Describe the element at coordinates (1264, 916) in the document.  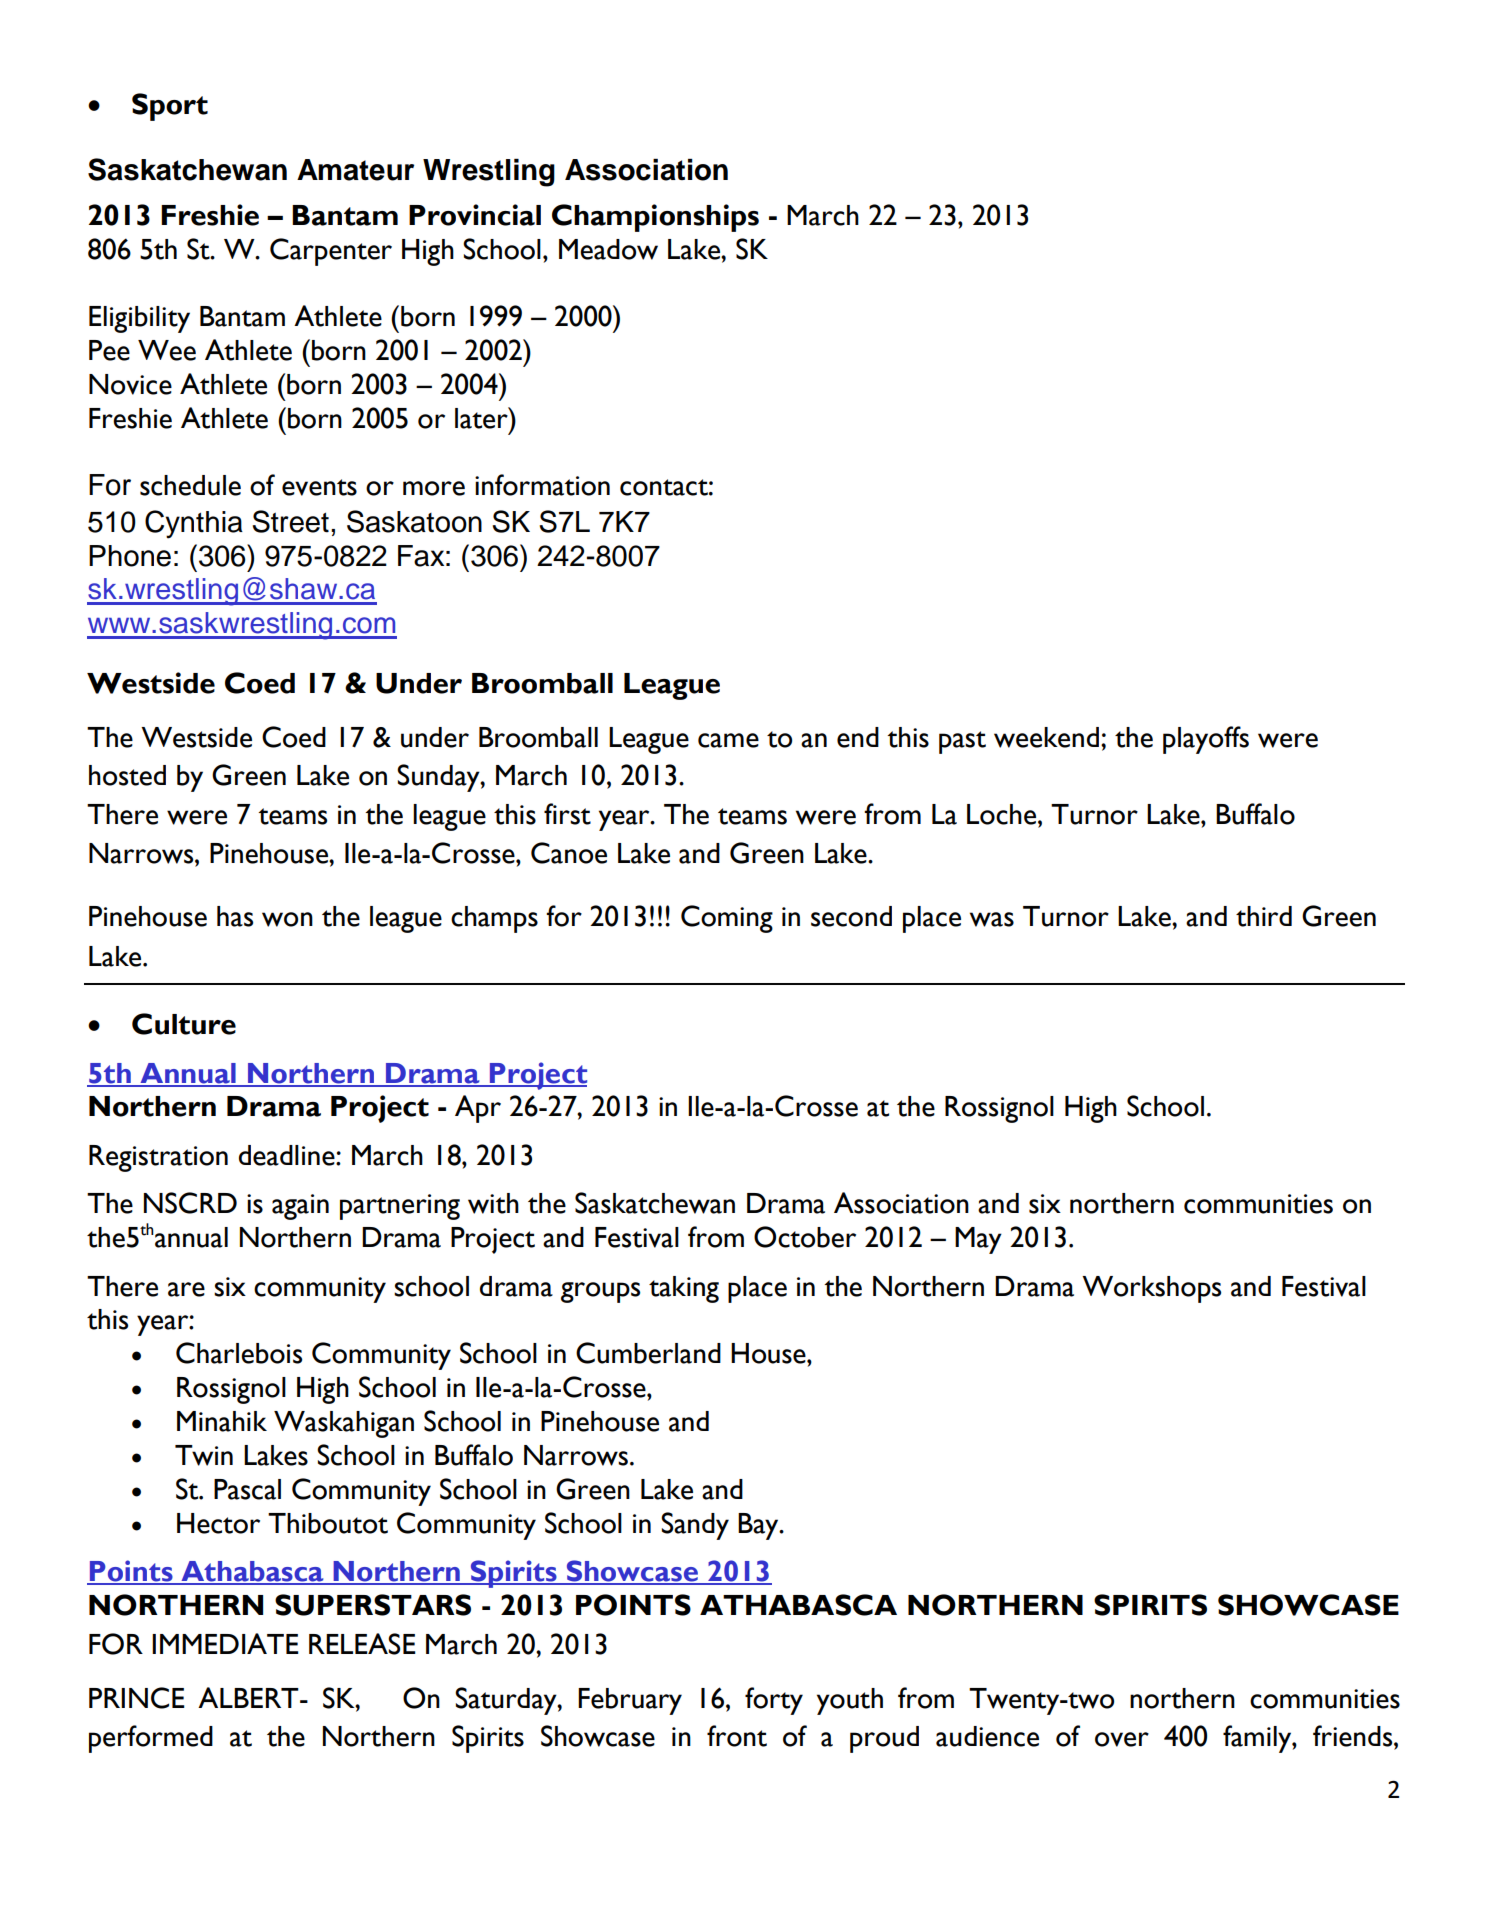
I see `third` at that location.
